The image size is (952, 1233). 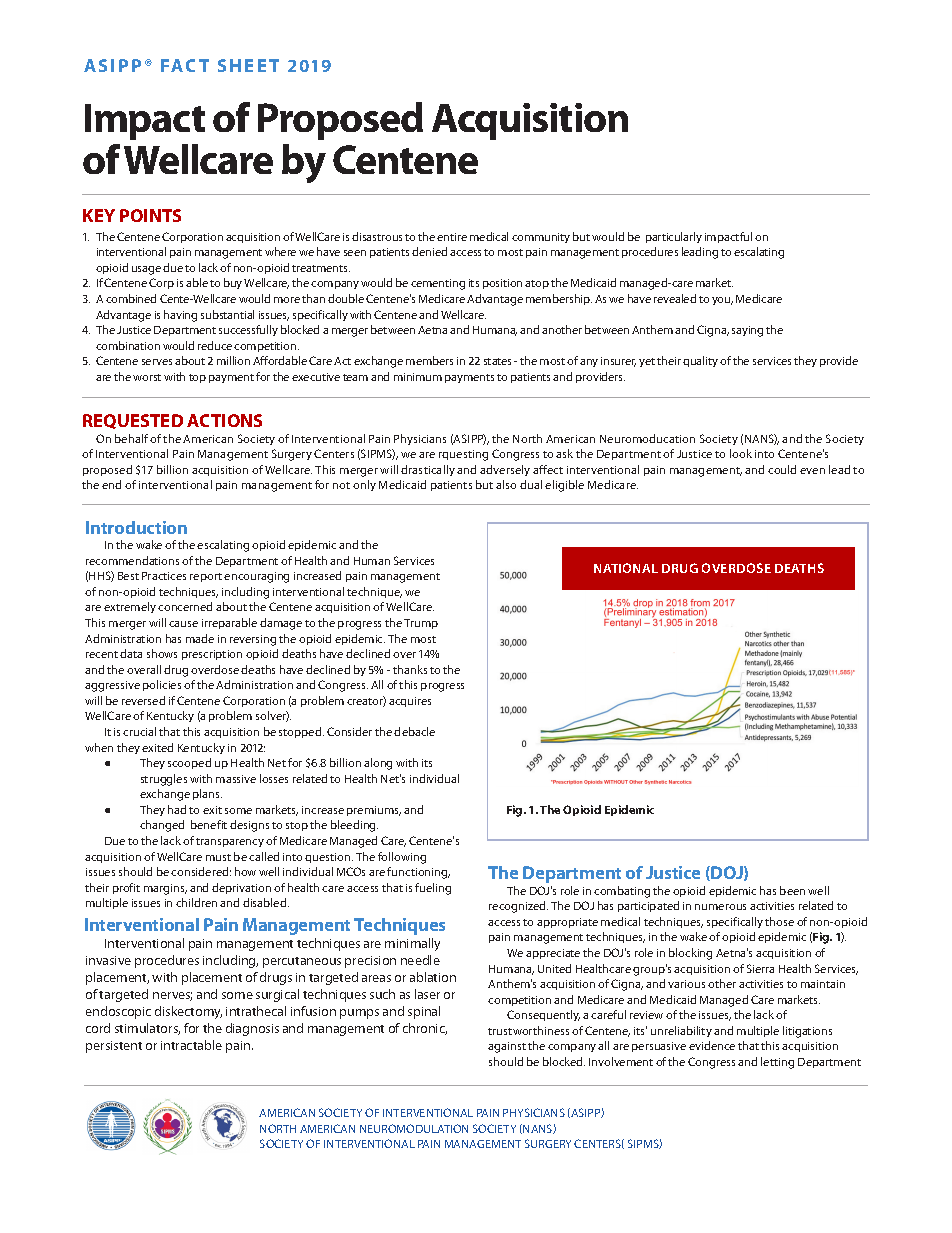 I want to click on letting, so click(x=777, y=1063).
